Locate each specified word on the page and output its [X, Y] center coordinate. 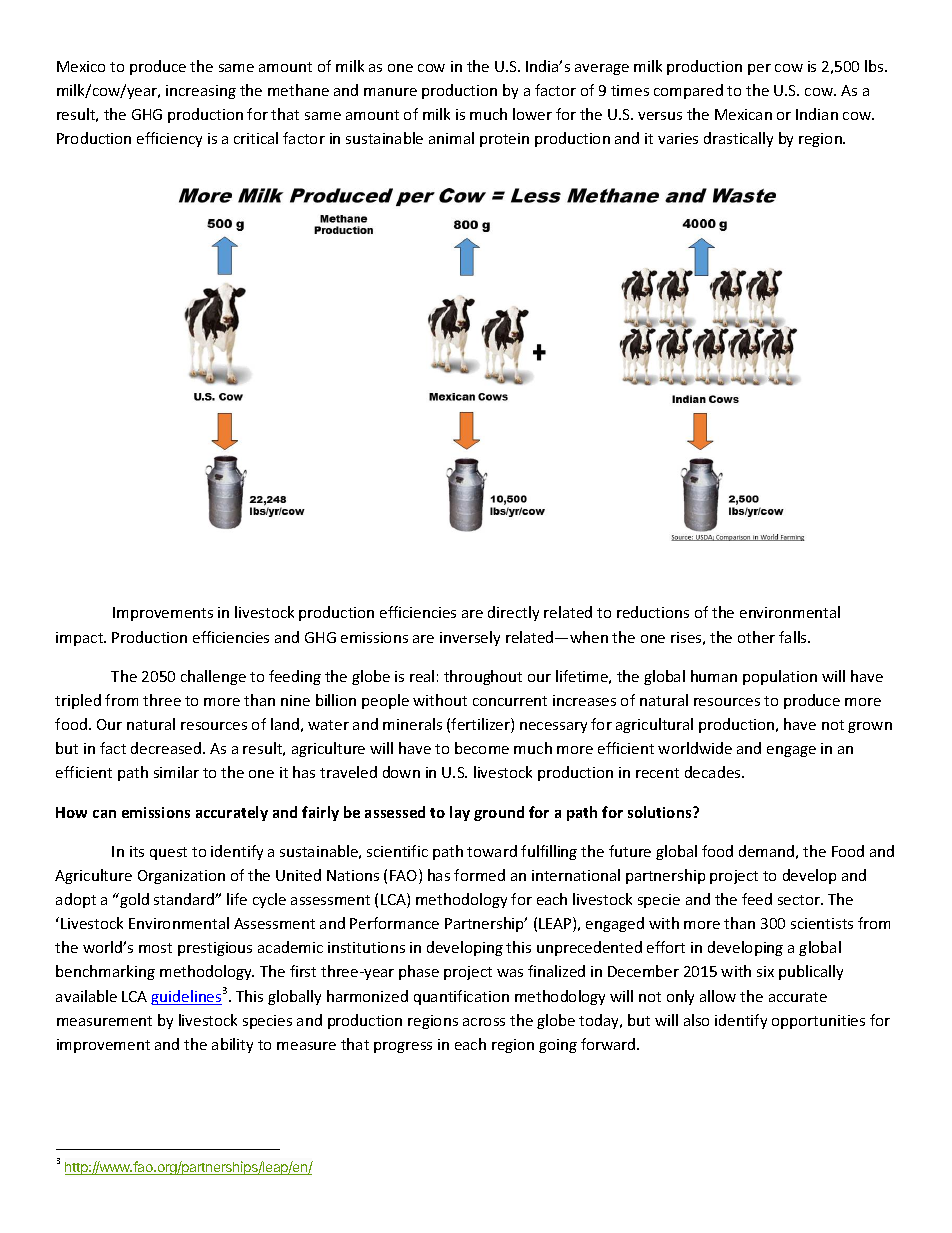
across [484, 1022]
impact [81, 639]
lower [532, 114]
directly [513, 613]
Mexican [743, 114]
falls [794, 637]
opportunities [818, 1022]
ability [232, 1045]
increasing [201, 92]
